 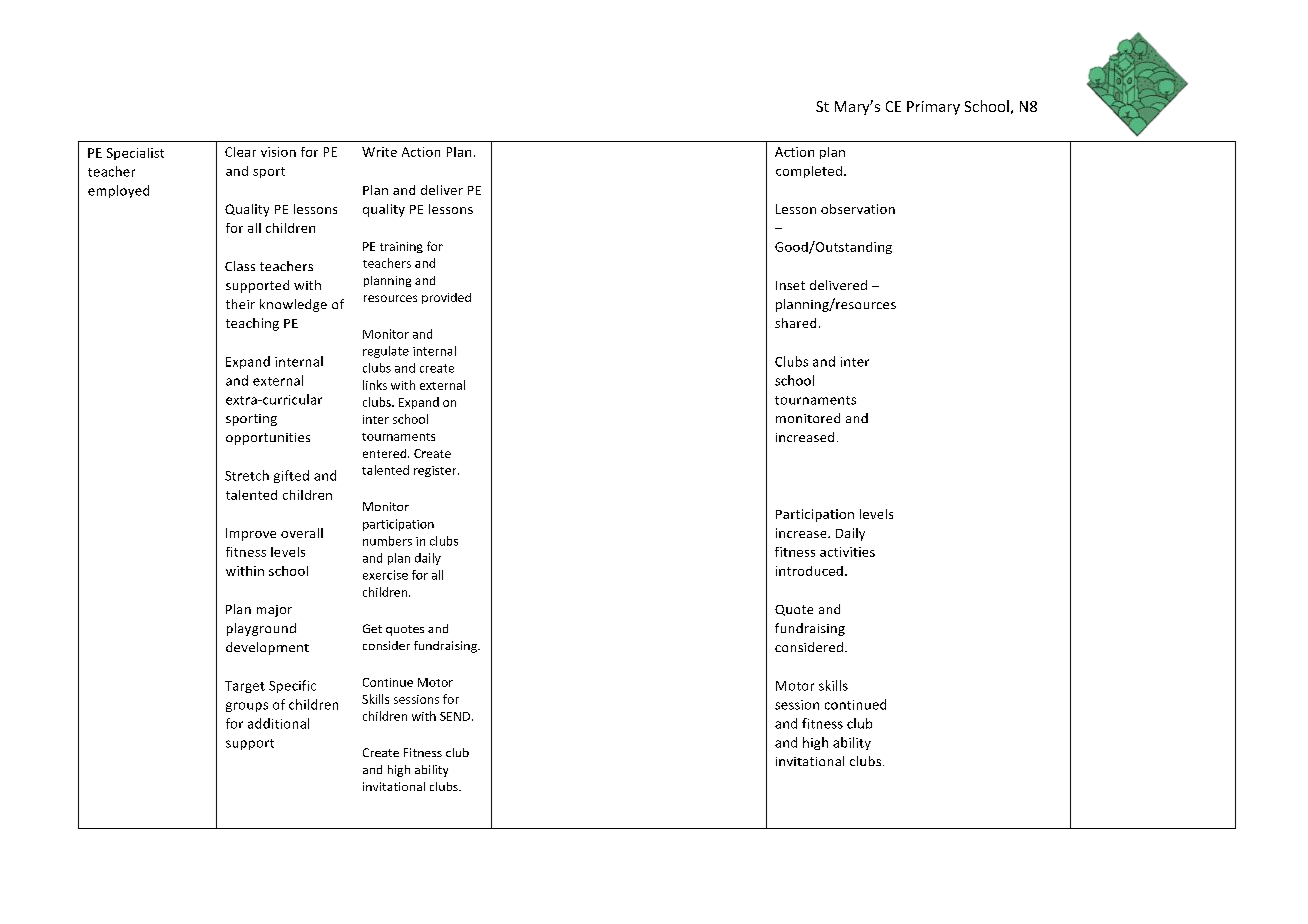 What do you see at coordinates (809, 172) in the screenshot?
I see `completed` at bounding box center [809, 172].
